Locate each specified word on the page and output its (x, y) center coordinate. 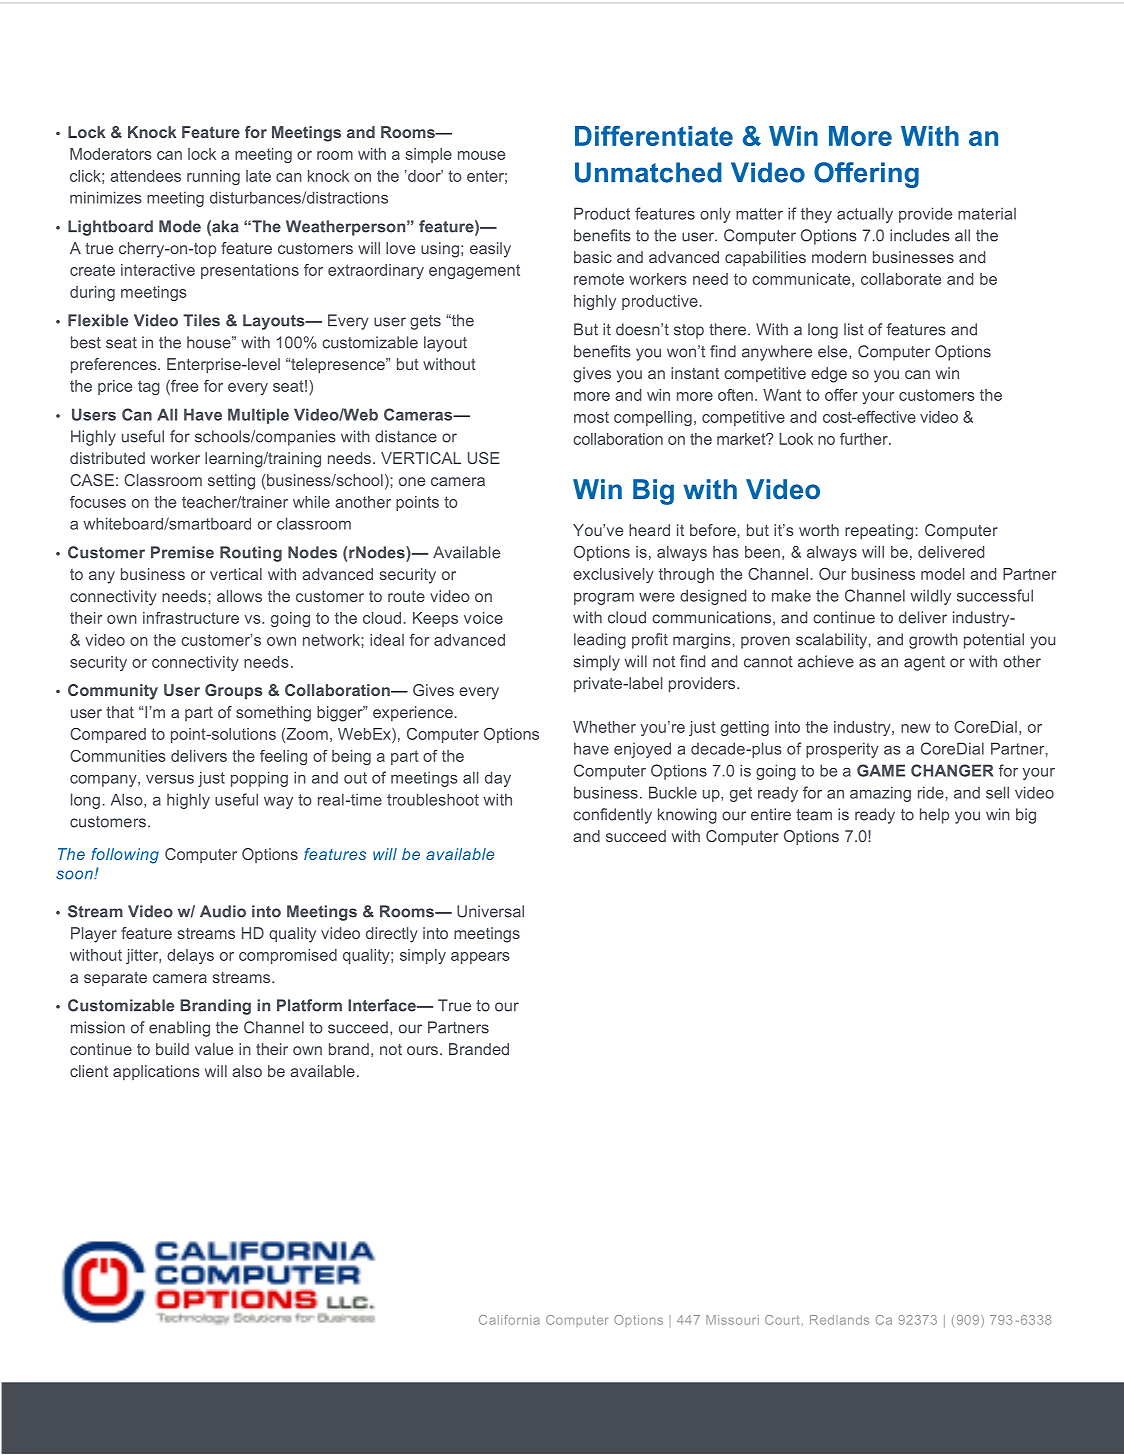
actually (865, 215)
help (934, 816)
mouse (481, 155)
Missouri (732, 1320)
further (865, 439)
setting (231, 482)
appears (480, 958)
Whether (604, 727)
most (591, 417)
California (509, 1320)
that (120, 712)
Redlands (839, 1320)
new (916, 728)
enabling (179, 1029)
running (213, 177)
